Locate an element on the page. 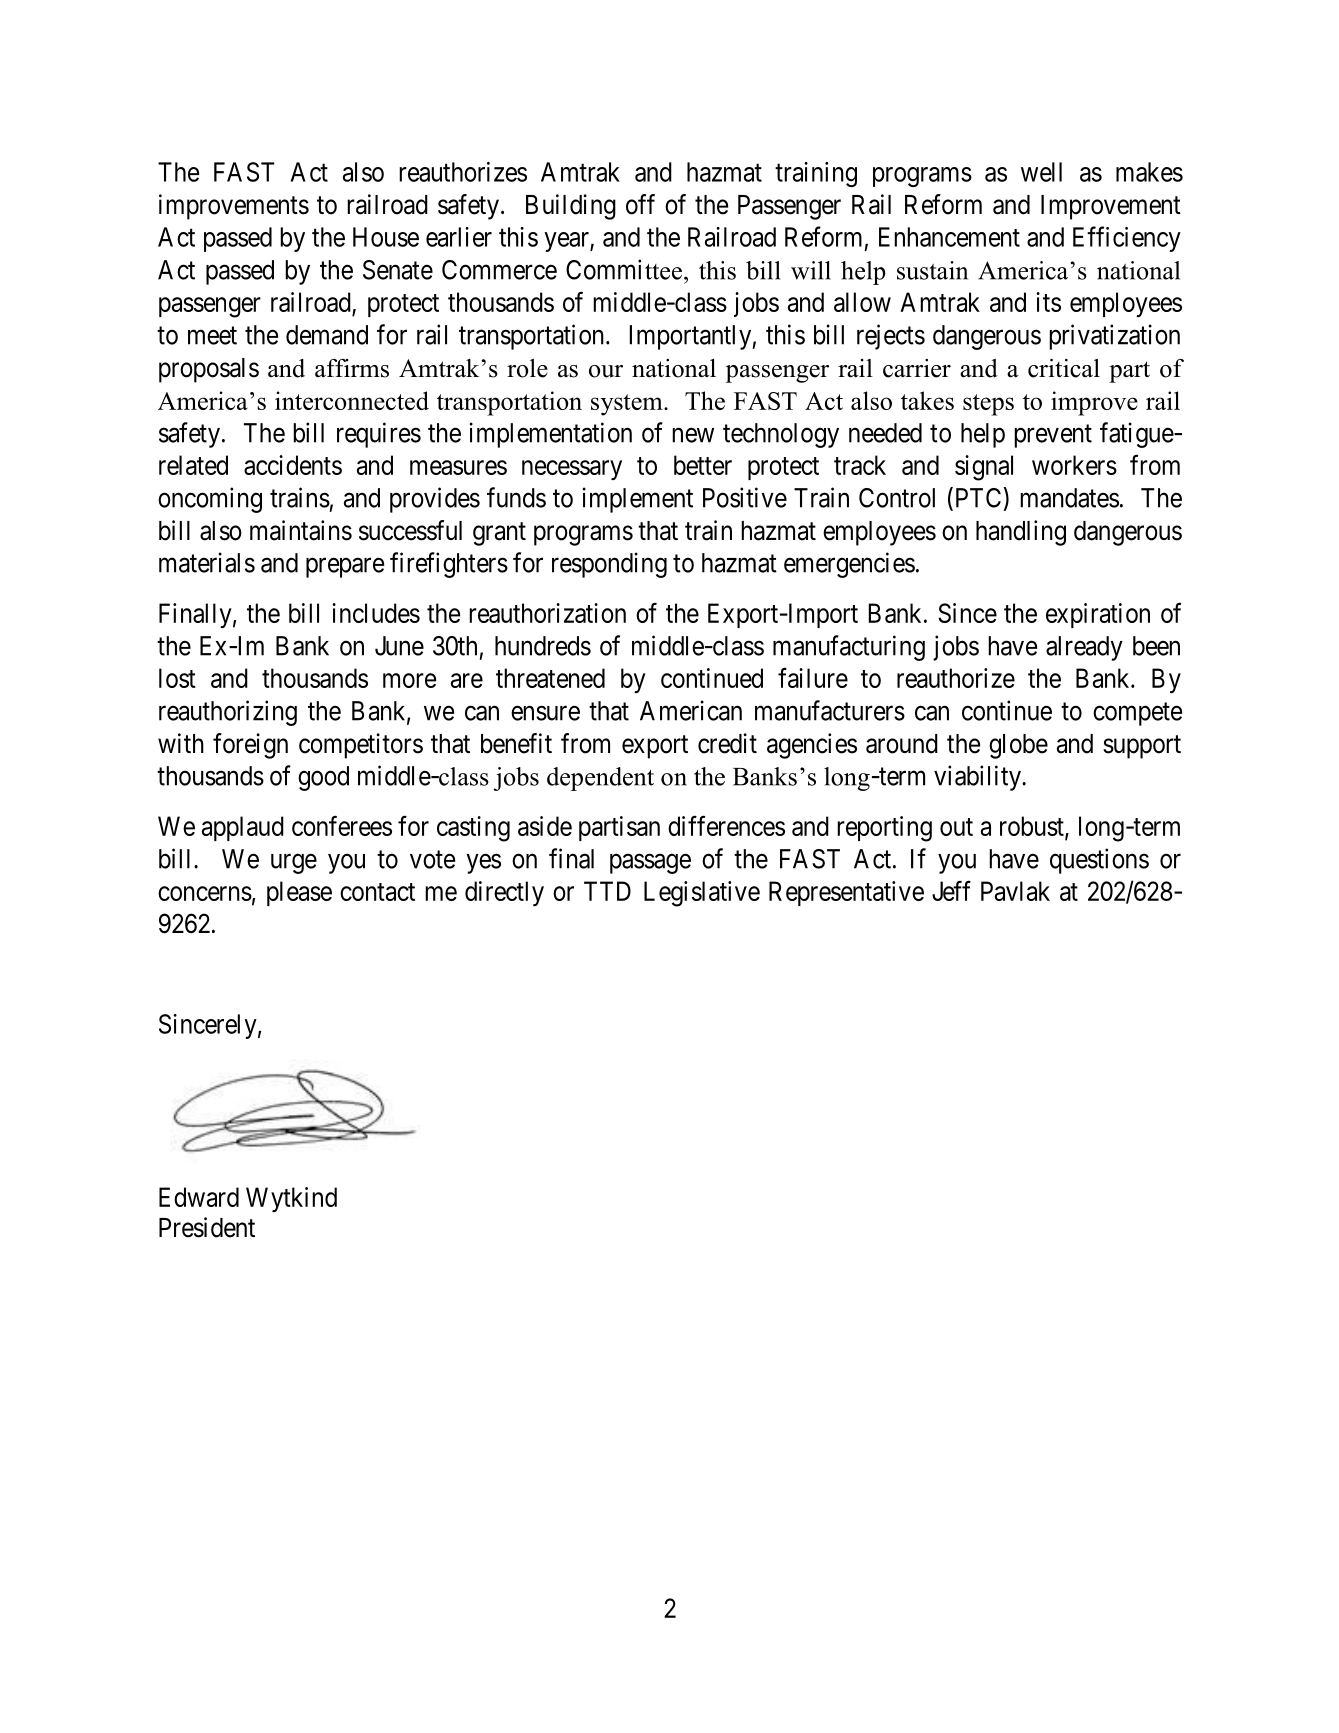 Image resolution: width=1339 pixels, height=1733 pixels. prevent is located at coordinates (1053, 436).
